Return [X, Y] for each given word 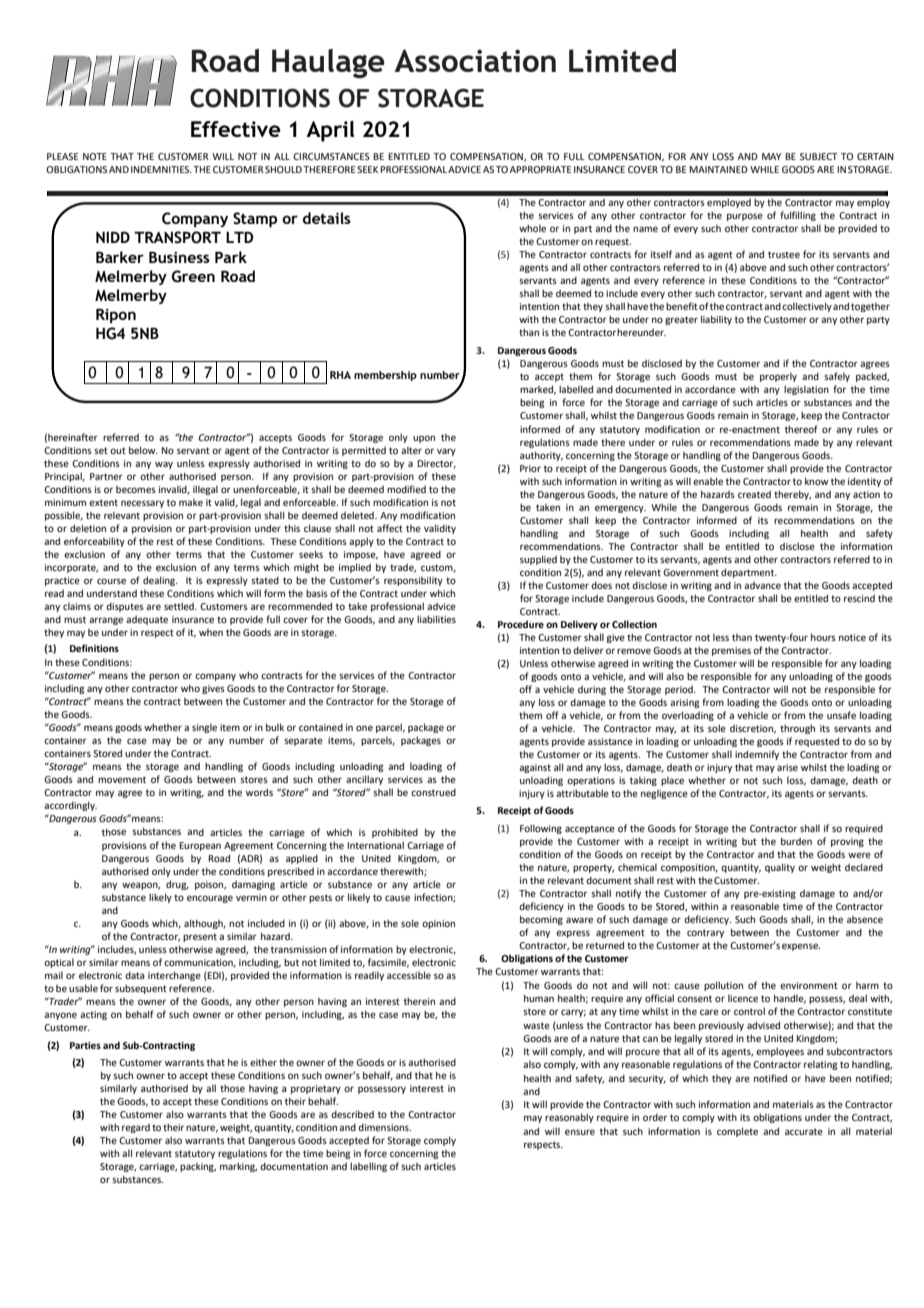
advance [762, 585]
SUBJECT [819, 156]
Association [475, 60]
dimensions [384, 1127]
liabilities [436, 619]
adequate [147, 620]
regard [136, 1128]
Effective [236, 129]
